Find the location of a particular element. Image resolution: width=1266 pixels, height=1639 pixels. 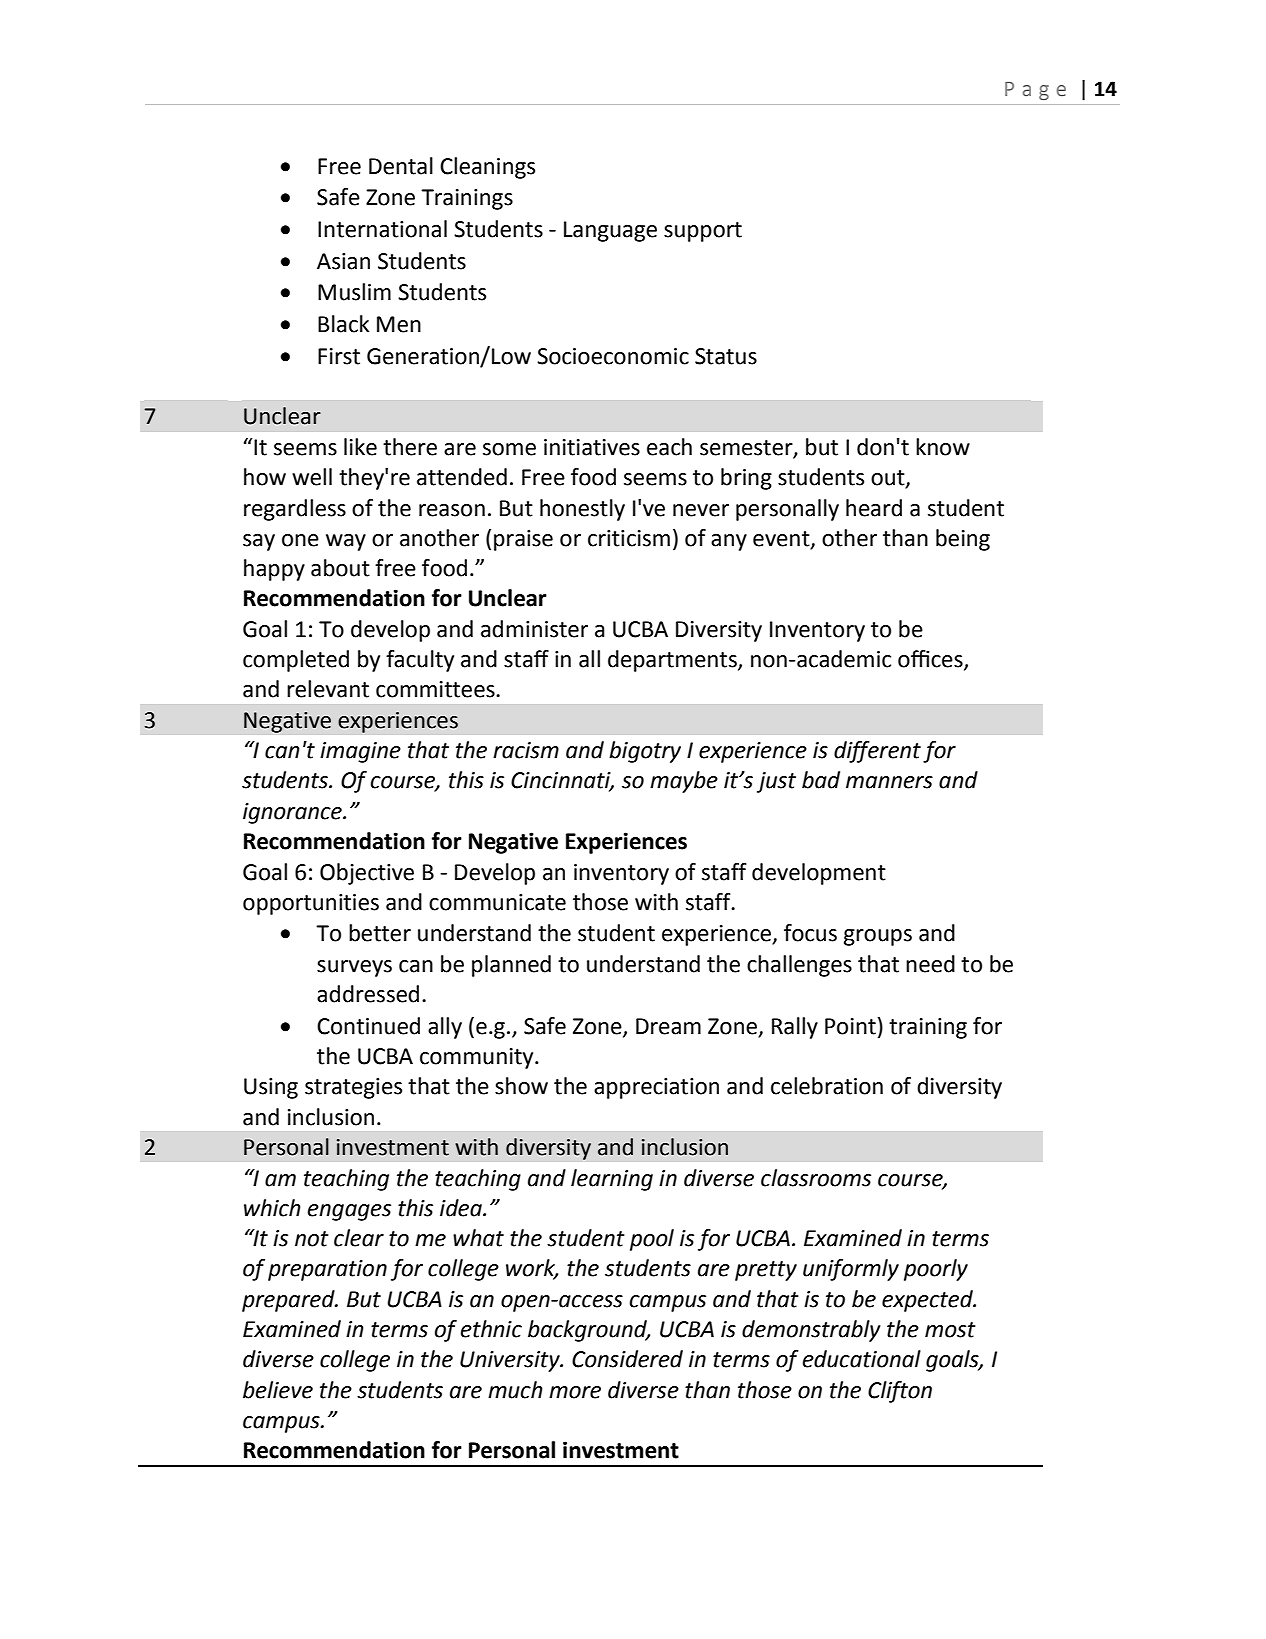

Point is located at coordinates (850, 1026).
